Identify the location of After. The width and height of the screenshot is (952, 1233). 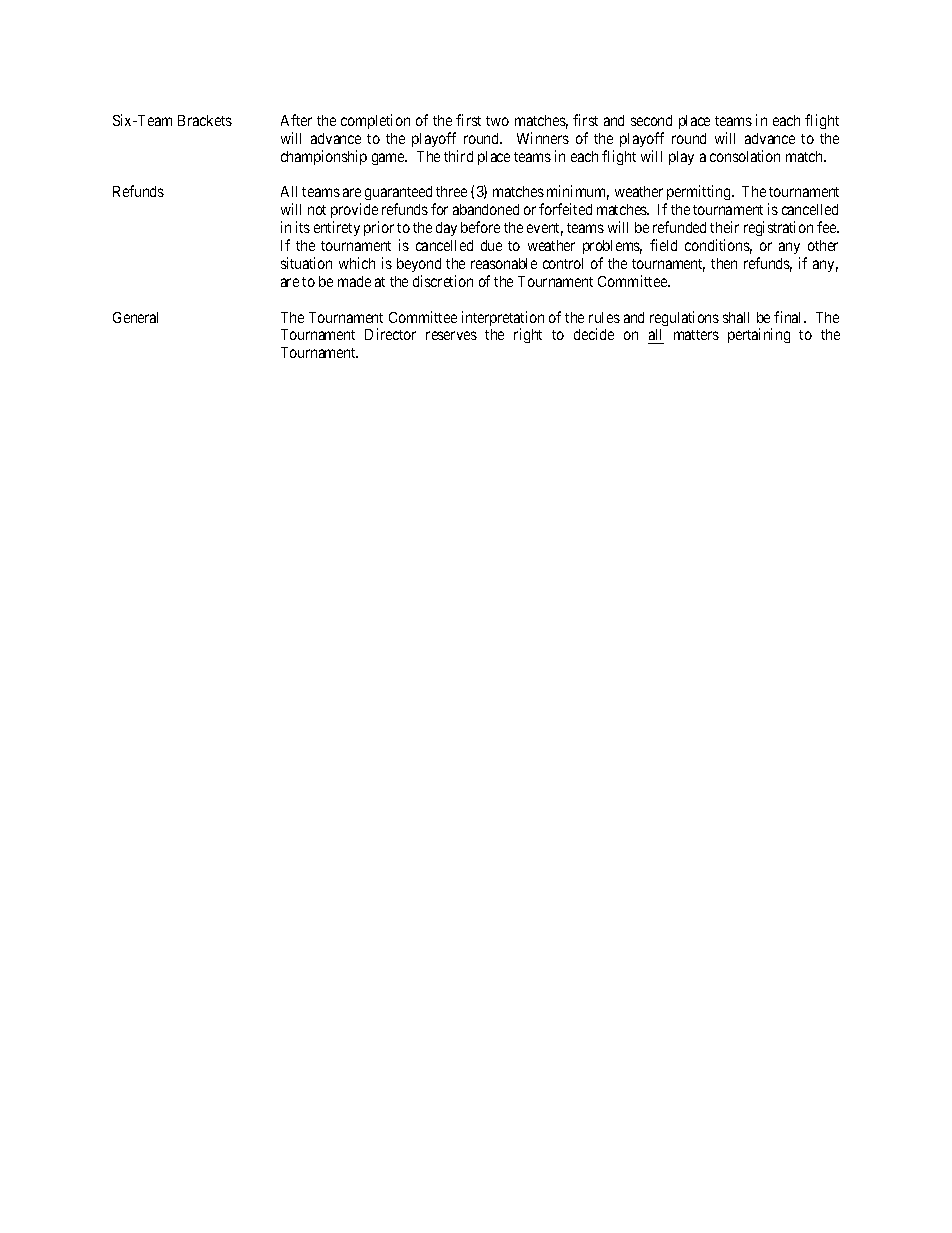
(296, 120).
